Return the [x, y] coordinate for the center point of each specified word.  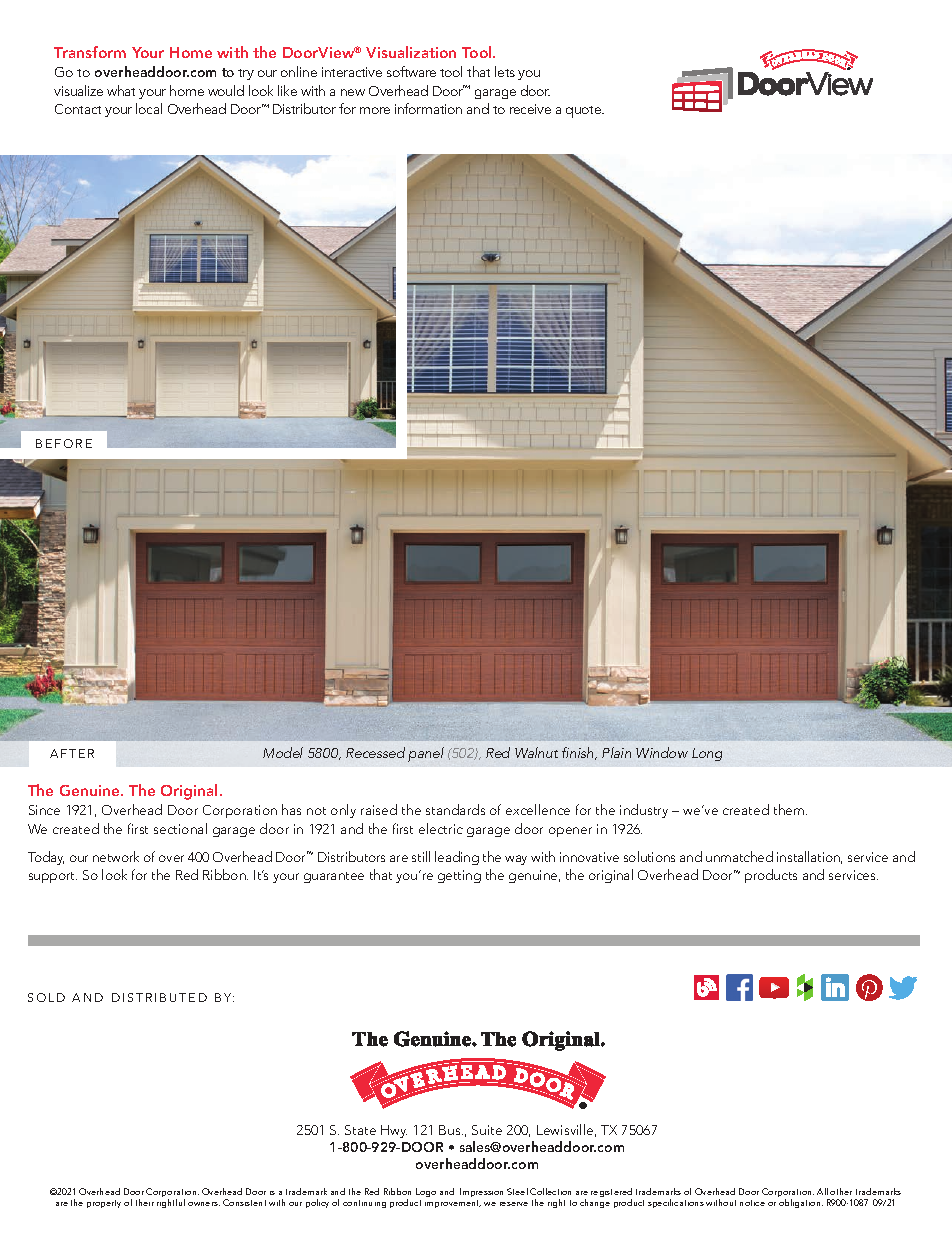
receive [530, 109]
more [375, 110]
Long [707, 754]
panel [426, 754]
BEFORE [64, 443]
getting [459, 876]
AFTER [72, 753]
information [428, 108]
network [116, 856]
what [121, 90]
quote [585, 112]
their [145, 1202]
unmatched [739, 856]
